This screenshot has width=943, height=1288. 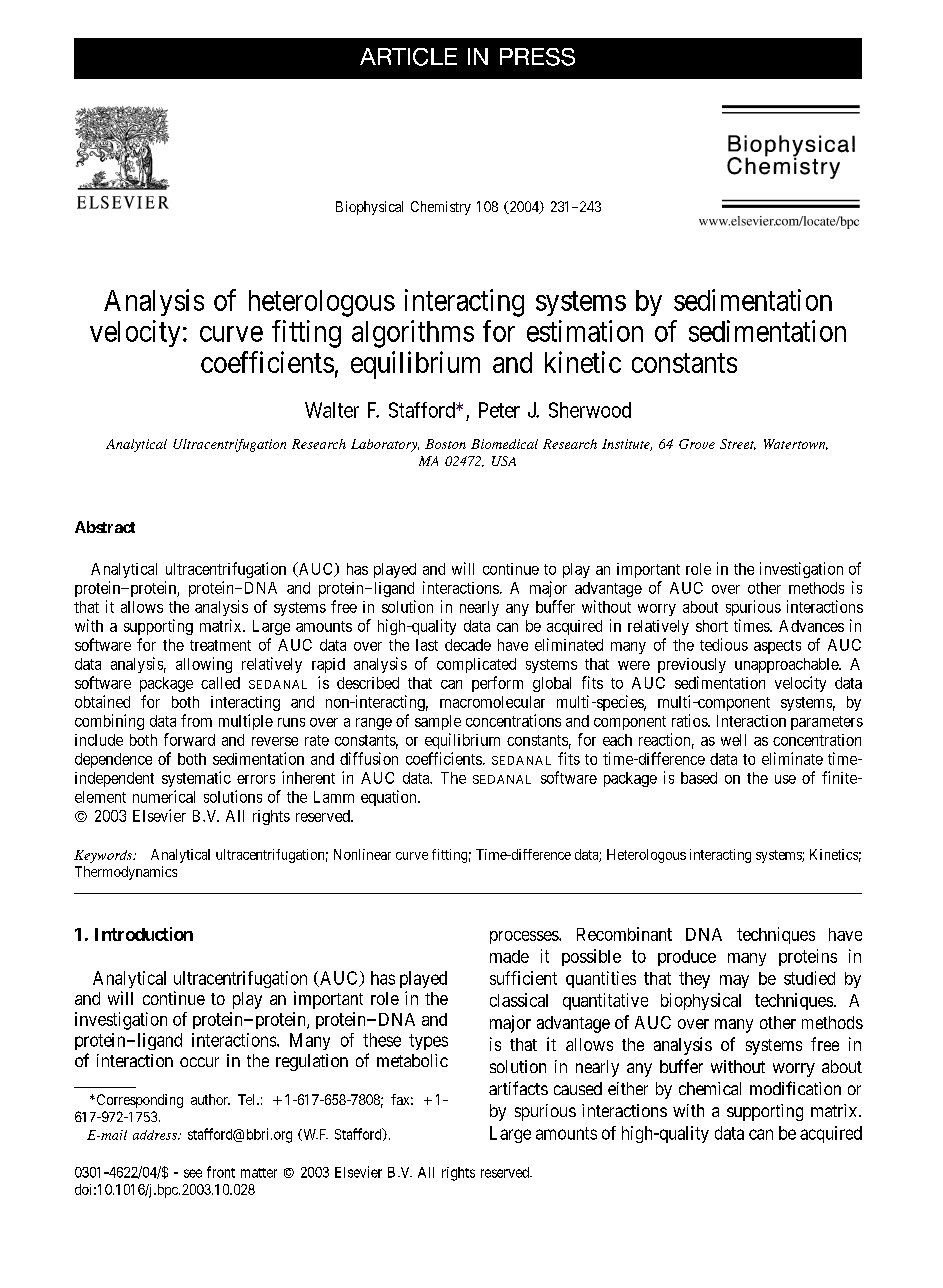 What do you see at coordinates (220, 645) in the screenshot?
I see `treatment` at bounding box center [220, 645].
